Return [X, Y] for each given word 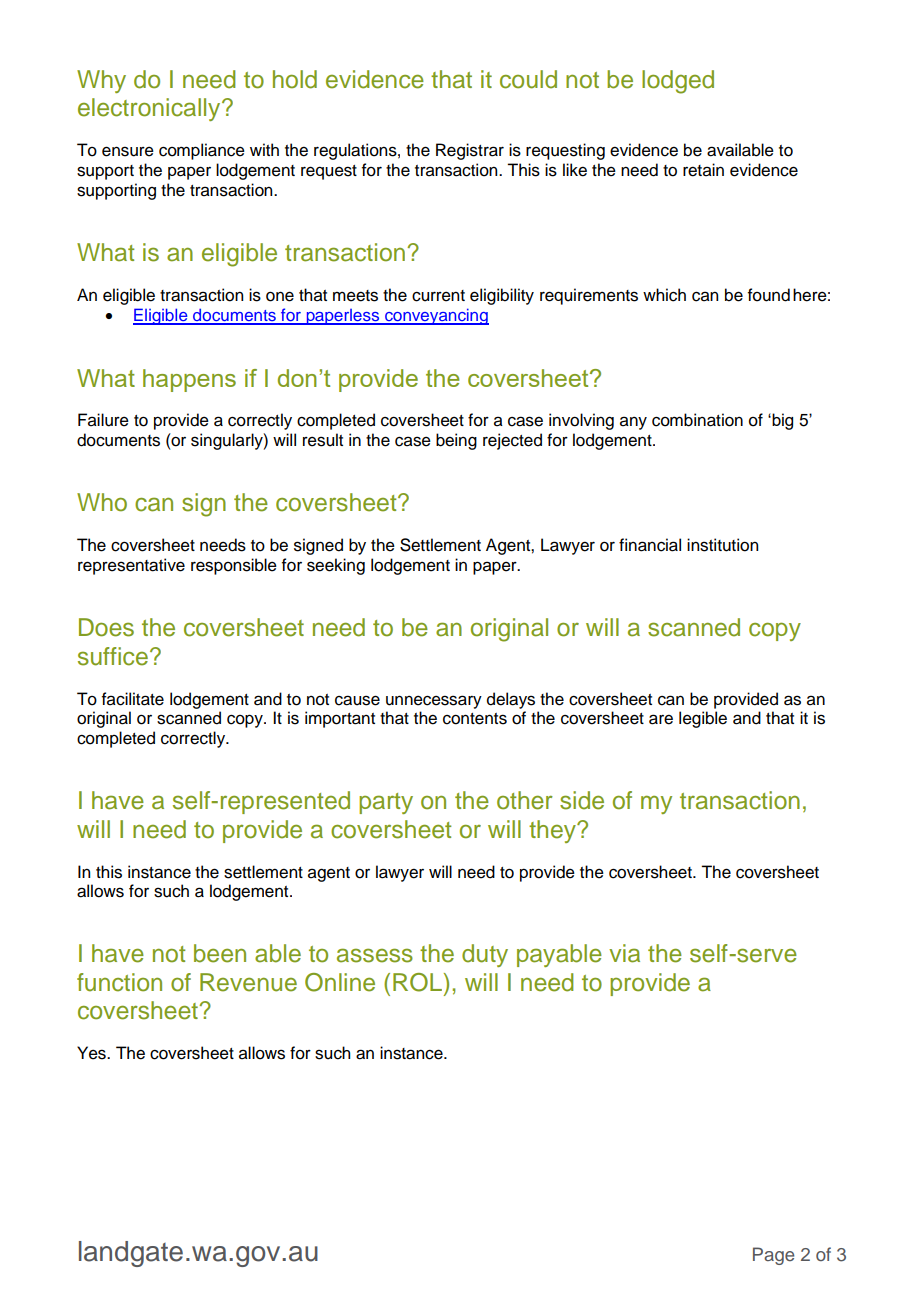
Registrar [470, 151]
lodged [678, 82]
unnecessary [434, 702]
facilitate [133, 699]
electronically [150, 109]
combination [697, 420]
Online [340, 982]
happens [189, 380]
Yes [92, 1053]
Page [773, 1256]
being [456, 441]
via [624, 953]
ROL [419, 982]
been [220, 953]
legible [703, 719]
